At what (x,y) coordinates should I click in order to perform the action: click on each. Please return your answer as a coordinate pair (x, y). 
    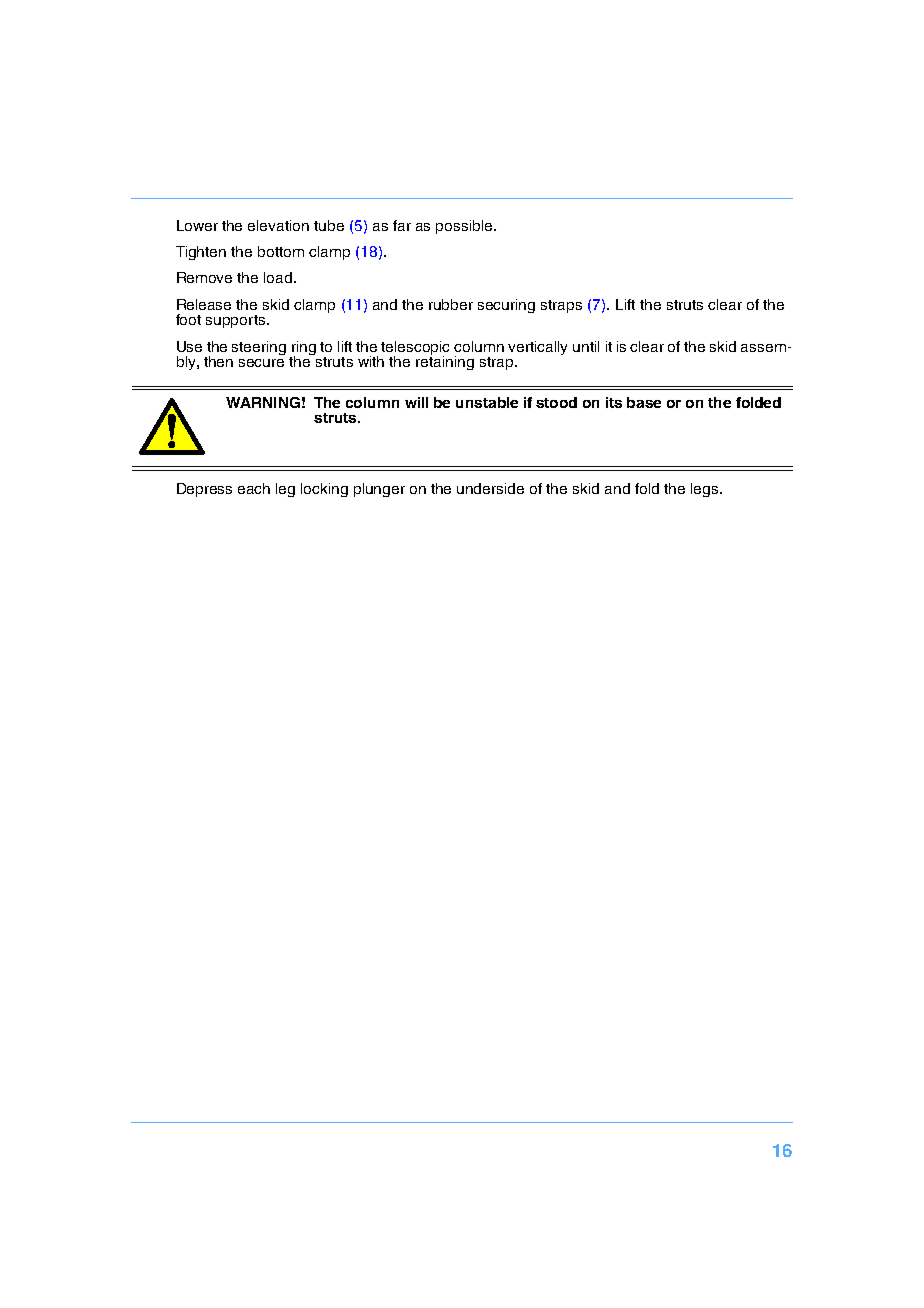
    Looking at the image, I should click on (254, 488).
